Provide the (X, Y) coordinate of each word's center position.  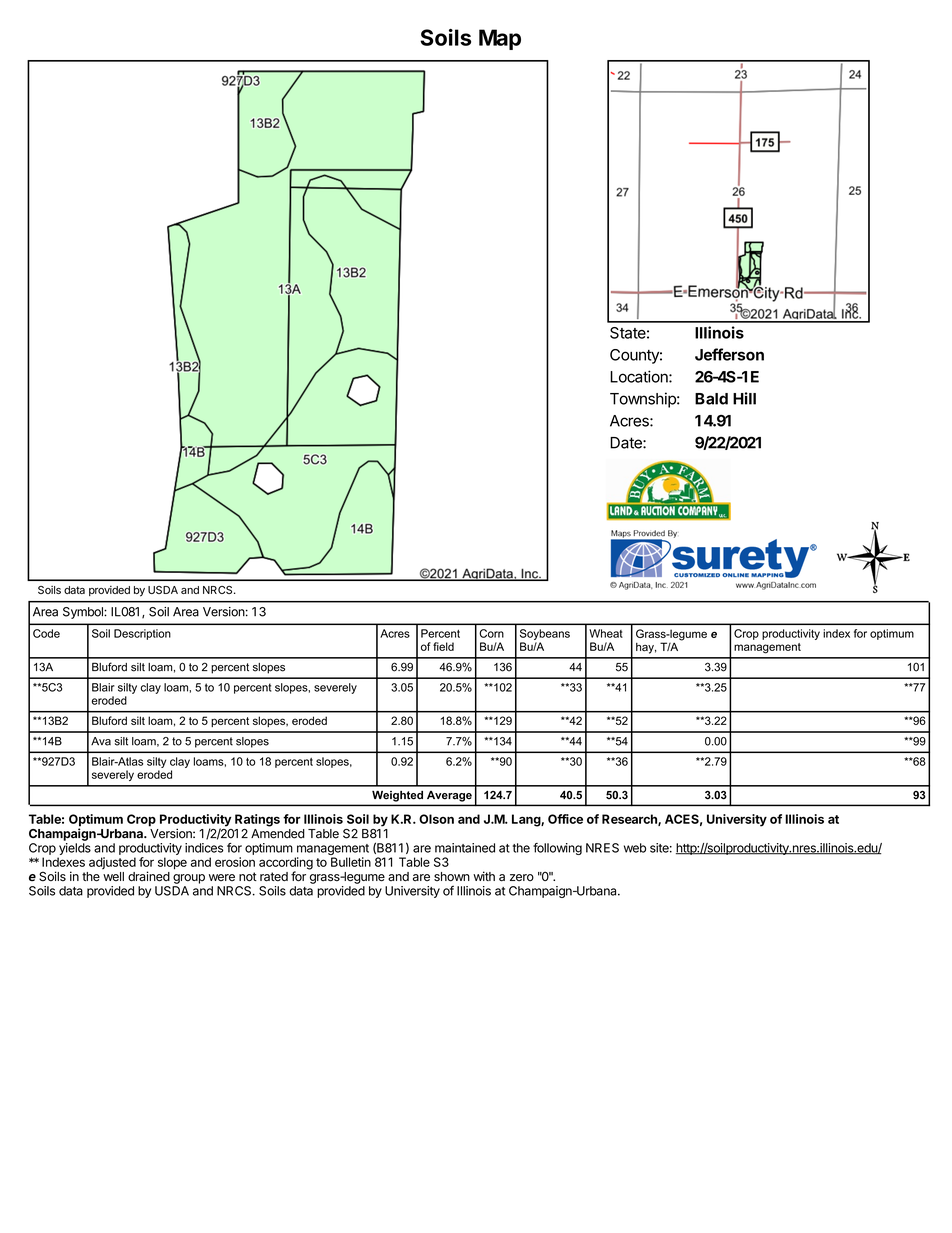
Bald (711, 399)
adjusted (112, 863)
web (635, 848)
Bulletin (351, 862)
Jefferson (729, 354)
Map (500, 39)
